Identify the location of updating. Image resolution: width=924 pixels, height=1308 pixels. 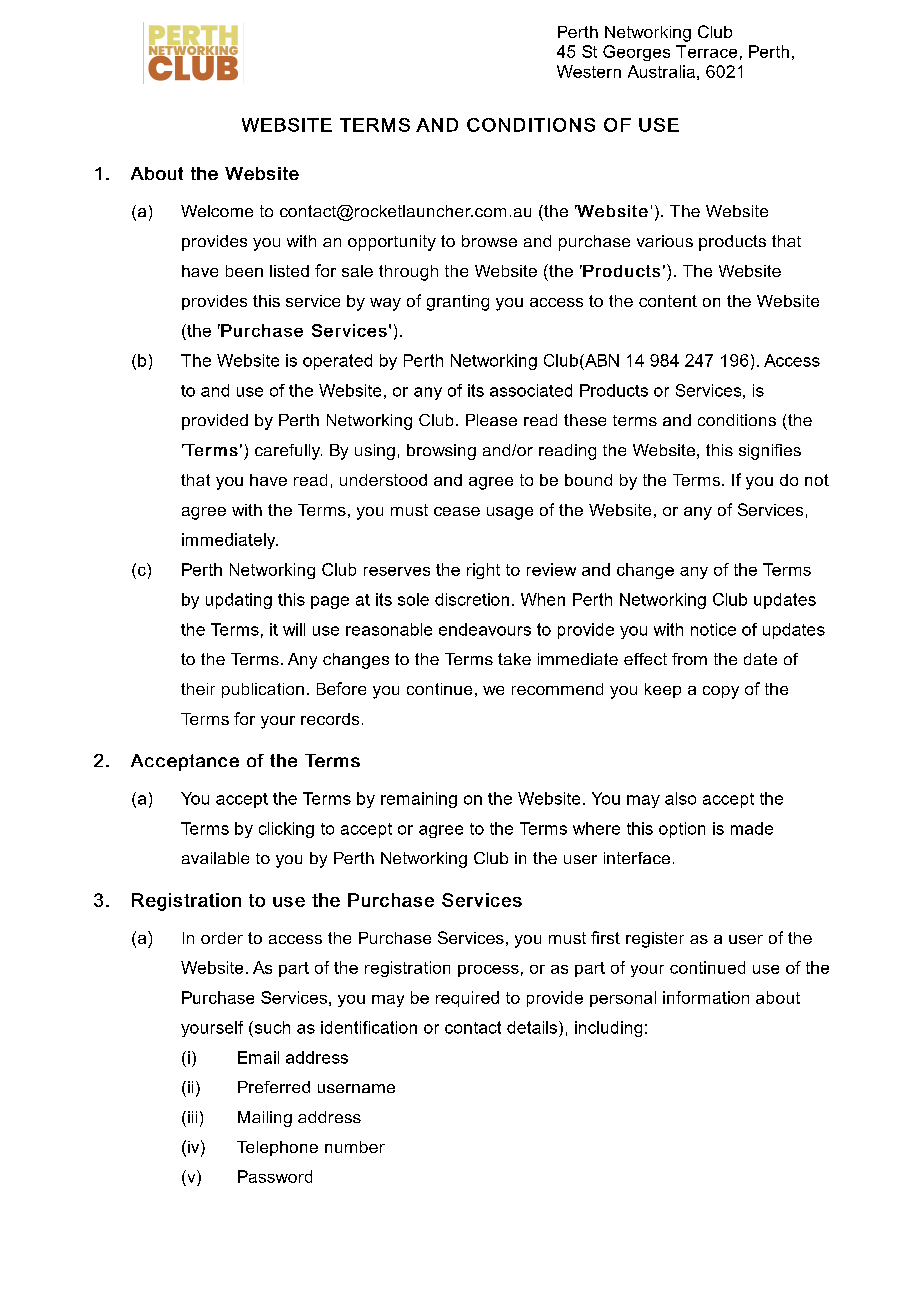
(239, 601).
